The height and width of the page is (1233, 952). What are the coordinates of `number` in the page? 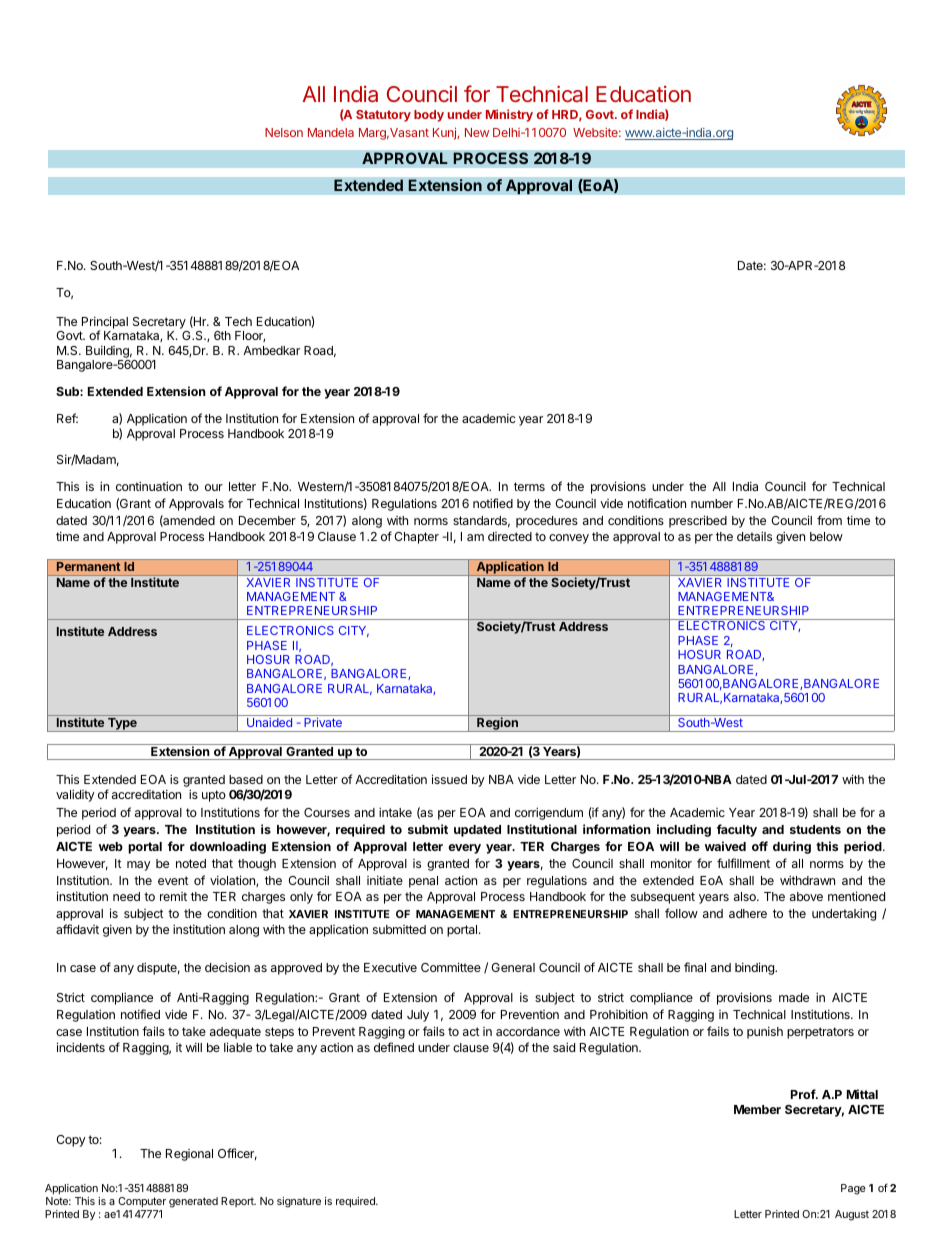 It's located at (712, 503).
